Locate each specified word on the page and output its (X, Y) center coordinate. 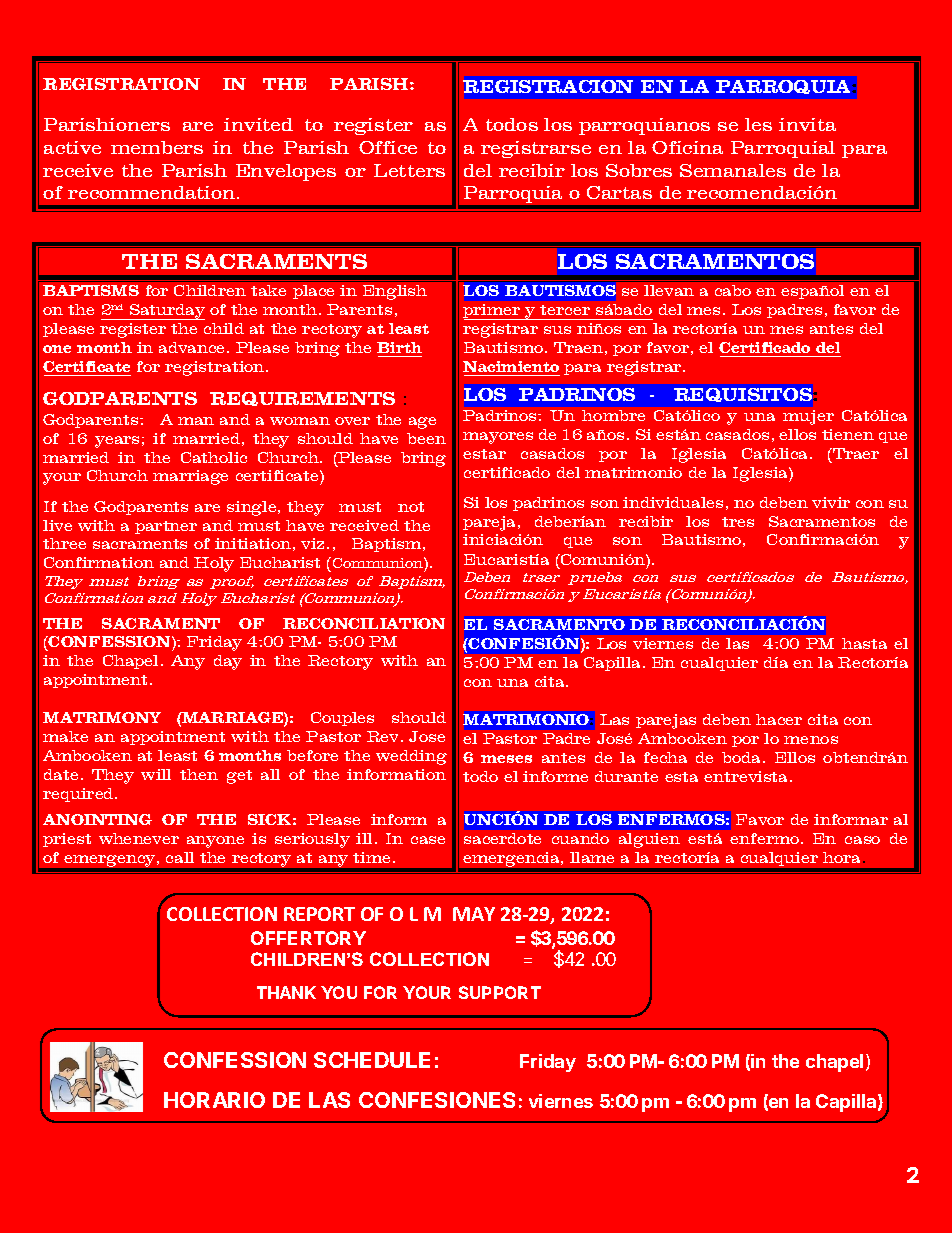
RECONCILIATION (364, 623)
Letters (409, 170)
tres (738, 522)
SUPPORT (500, 992)
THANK (286, 992)
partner (166, 527)
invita (807, 124)
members (157, 147)
